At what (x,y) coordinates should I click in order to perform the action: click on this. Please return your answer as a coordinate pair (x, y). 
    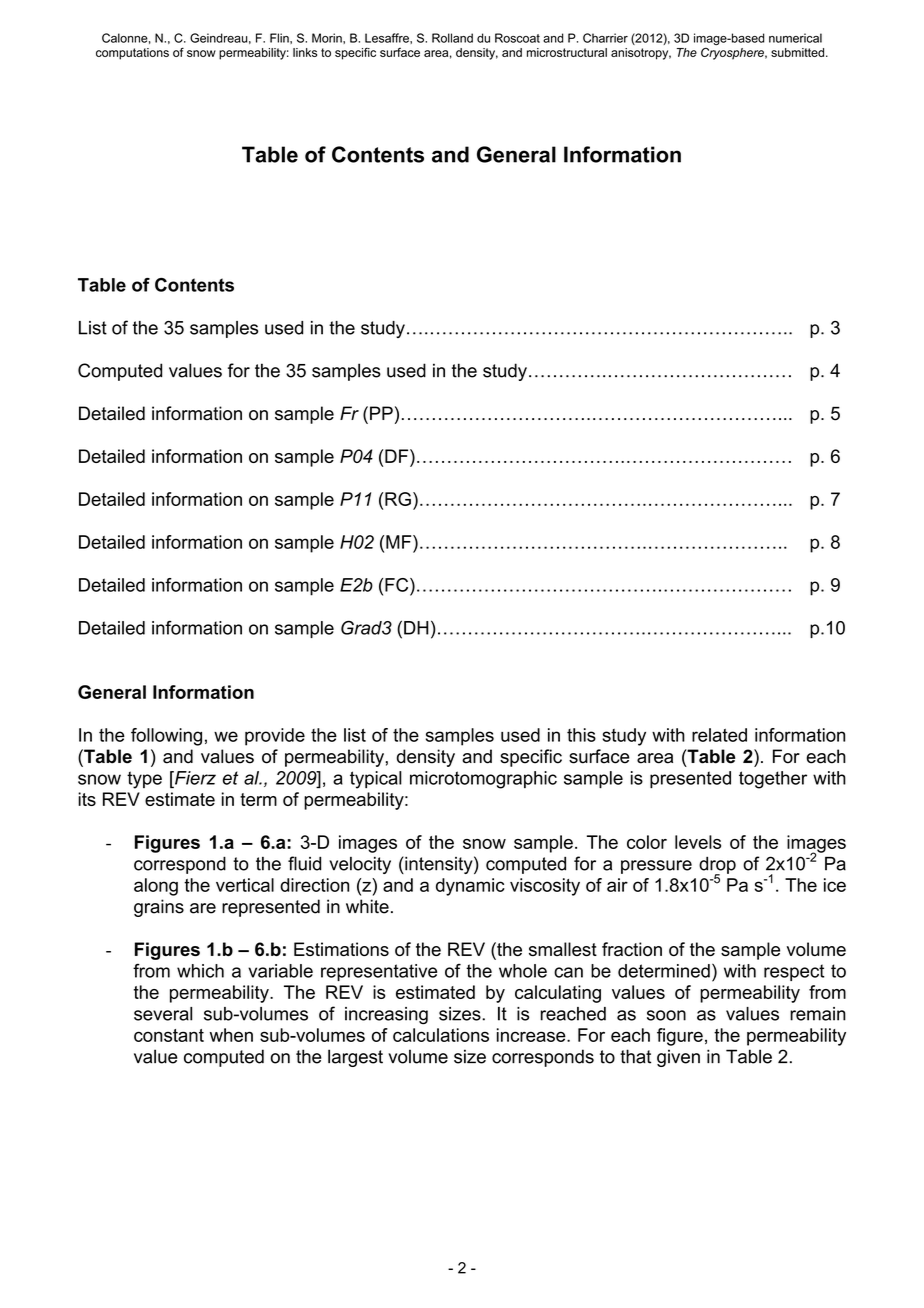
    Looking at the image, I should click on (581, 735).
